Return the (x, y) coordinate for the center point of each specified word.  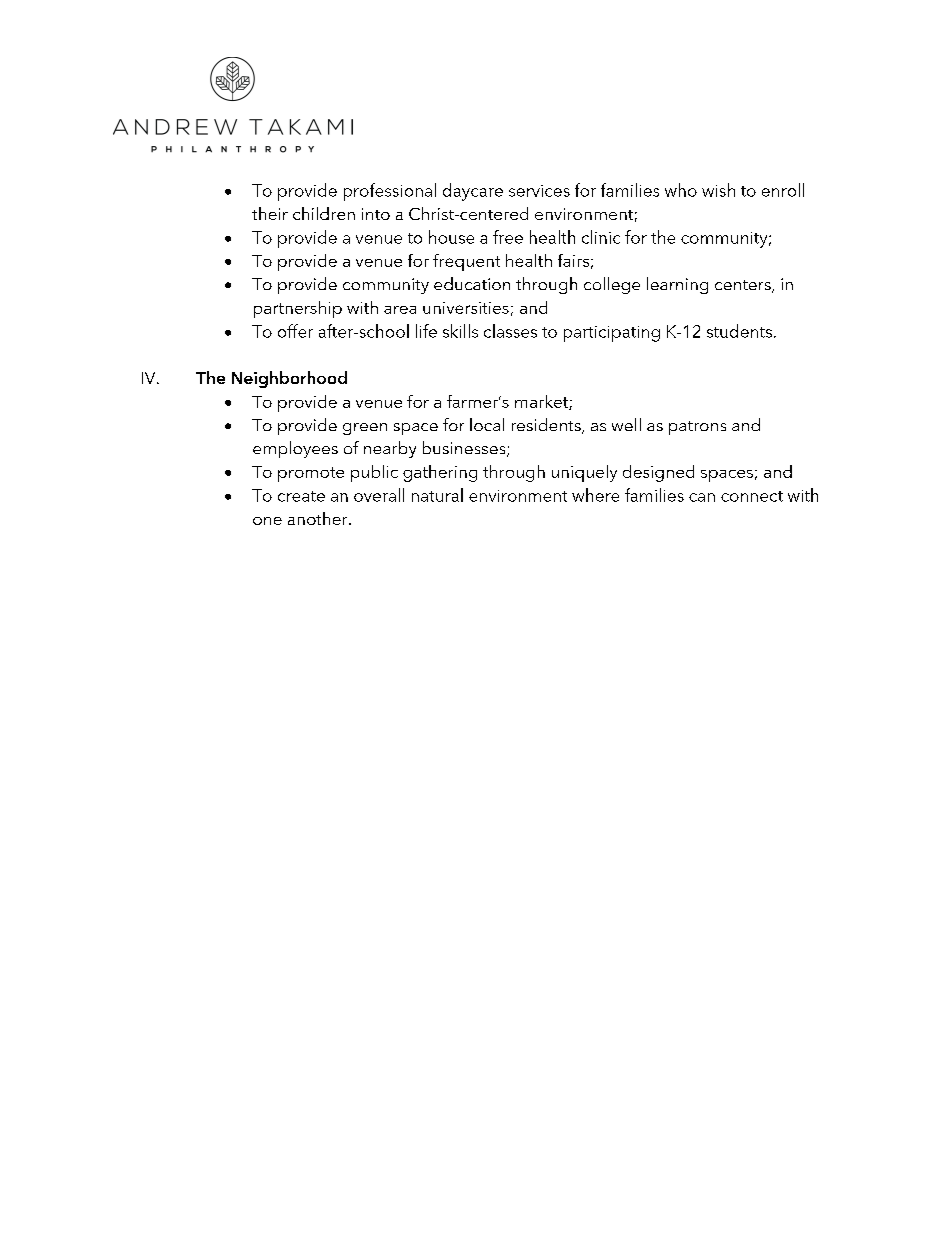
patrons (697, 428)
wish (718, 190)
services (539, 191)
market (542, 402)
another (319, 518)
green (365, 429)
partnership (298, 309)
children (324, 213)
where (595, 495)
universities (466, 308)
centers (744, 286)
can (702, 497)
